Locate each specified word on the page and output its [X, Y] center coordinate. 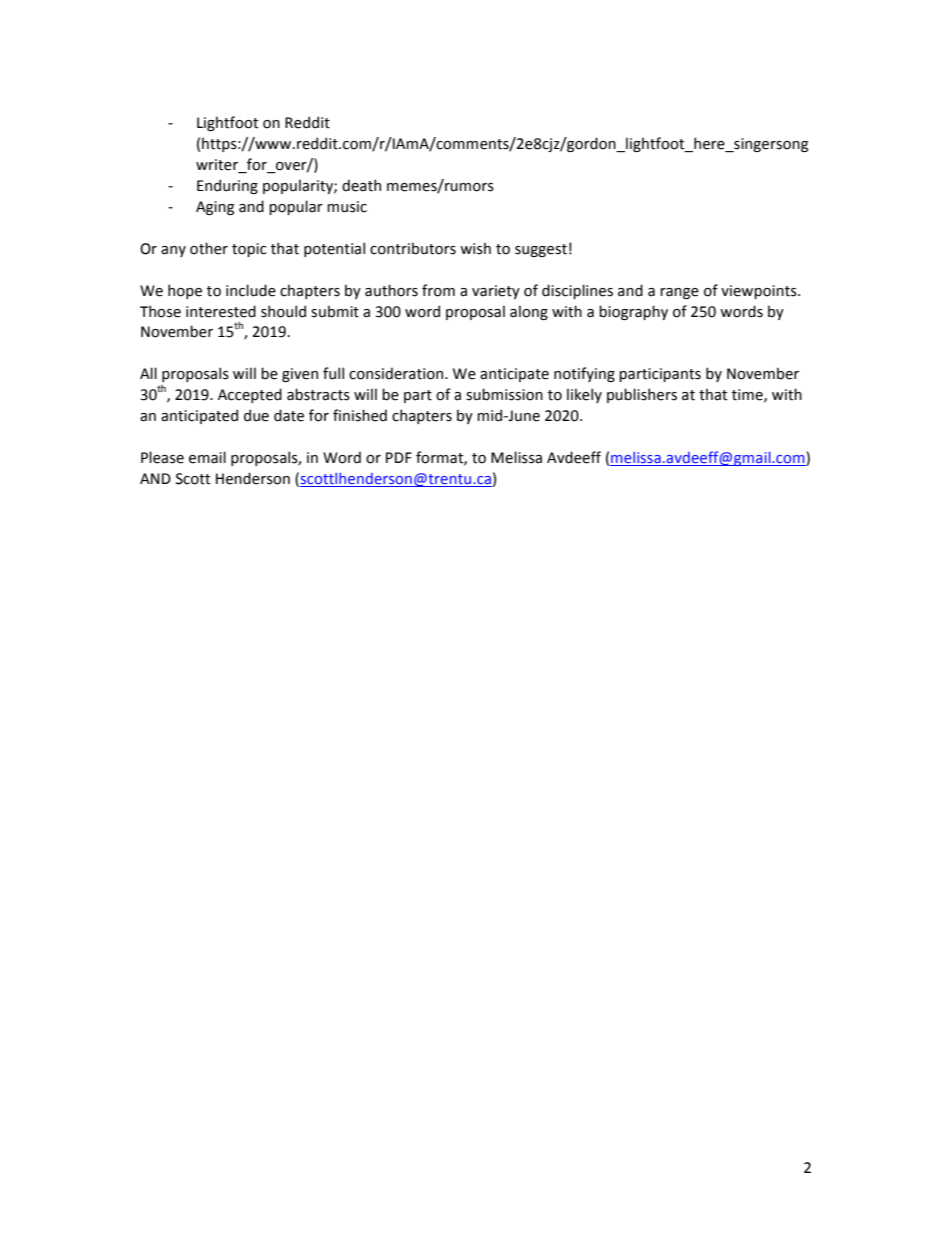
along [529, 312]
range [679, 293]
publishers [642, 395]
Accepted [250, 395]
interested [221, 311]
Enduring [227, 186]
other [209, 248]
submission [504, 394]
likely [584, 395]
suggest [541, 250]
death [361, 185]
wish [475, 248]
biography [633, 312]
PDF [399, 457]
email [207, 457]
